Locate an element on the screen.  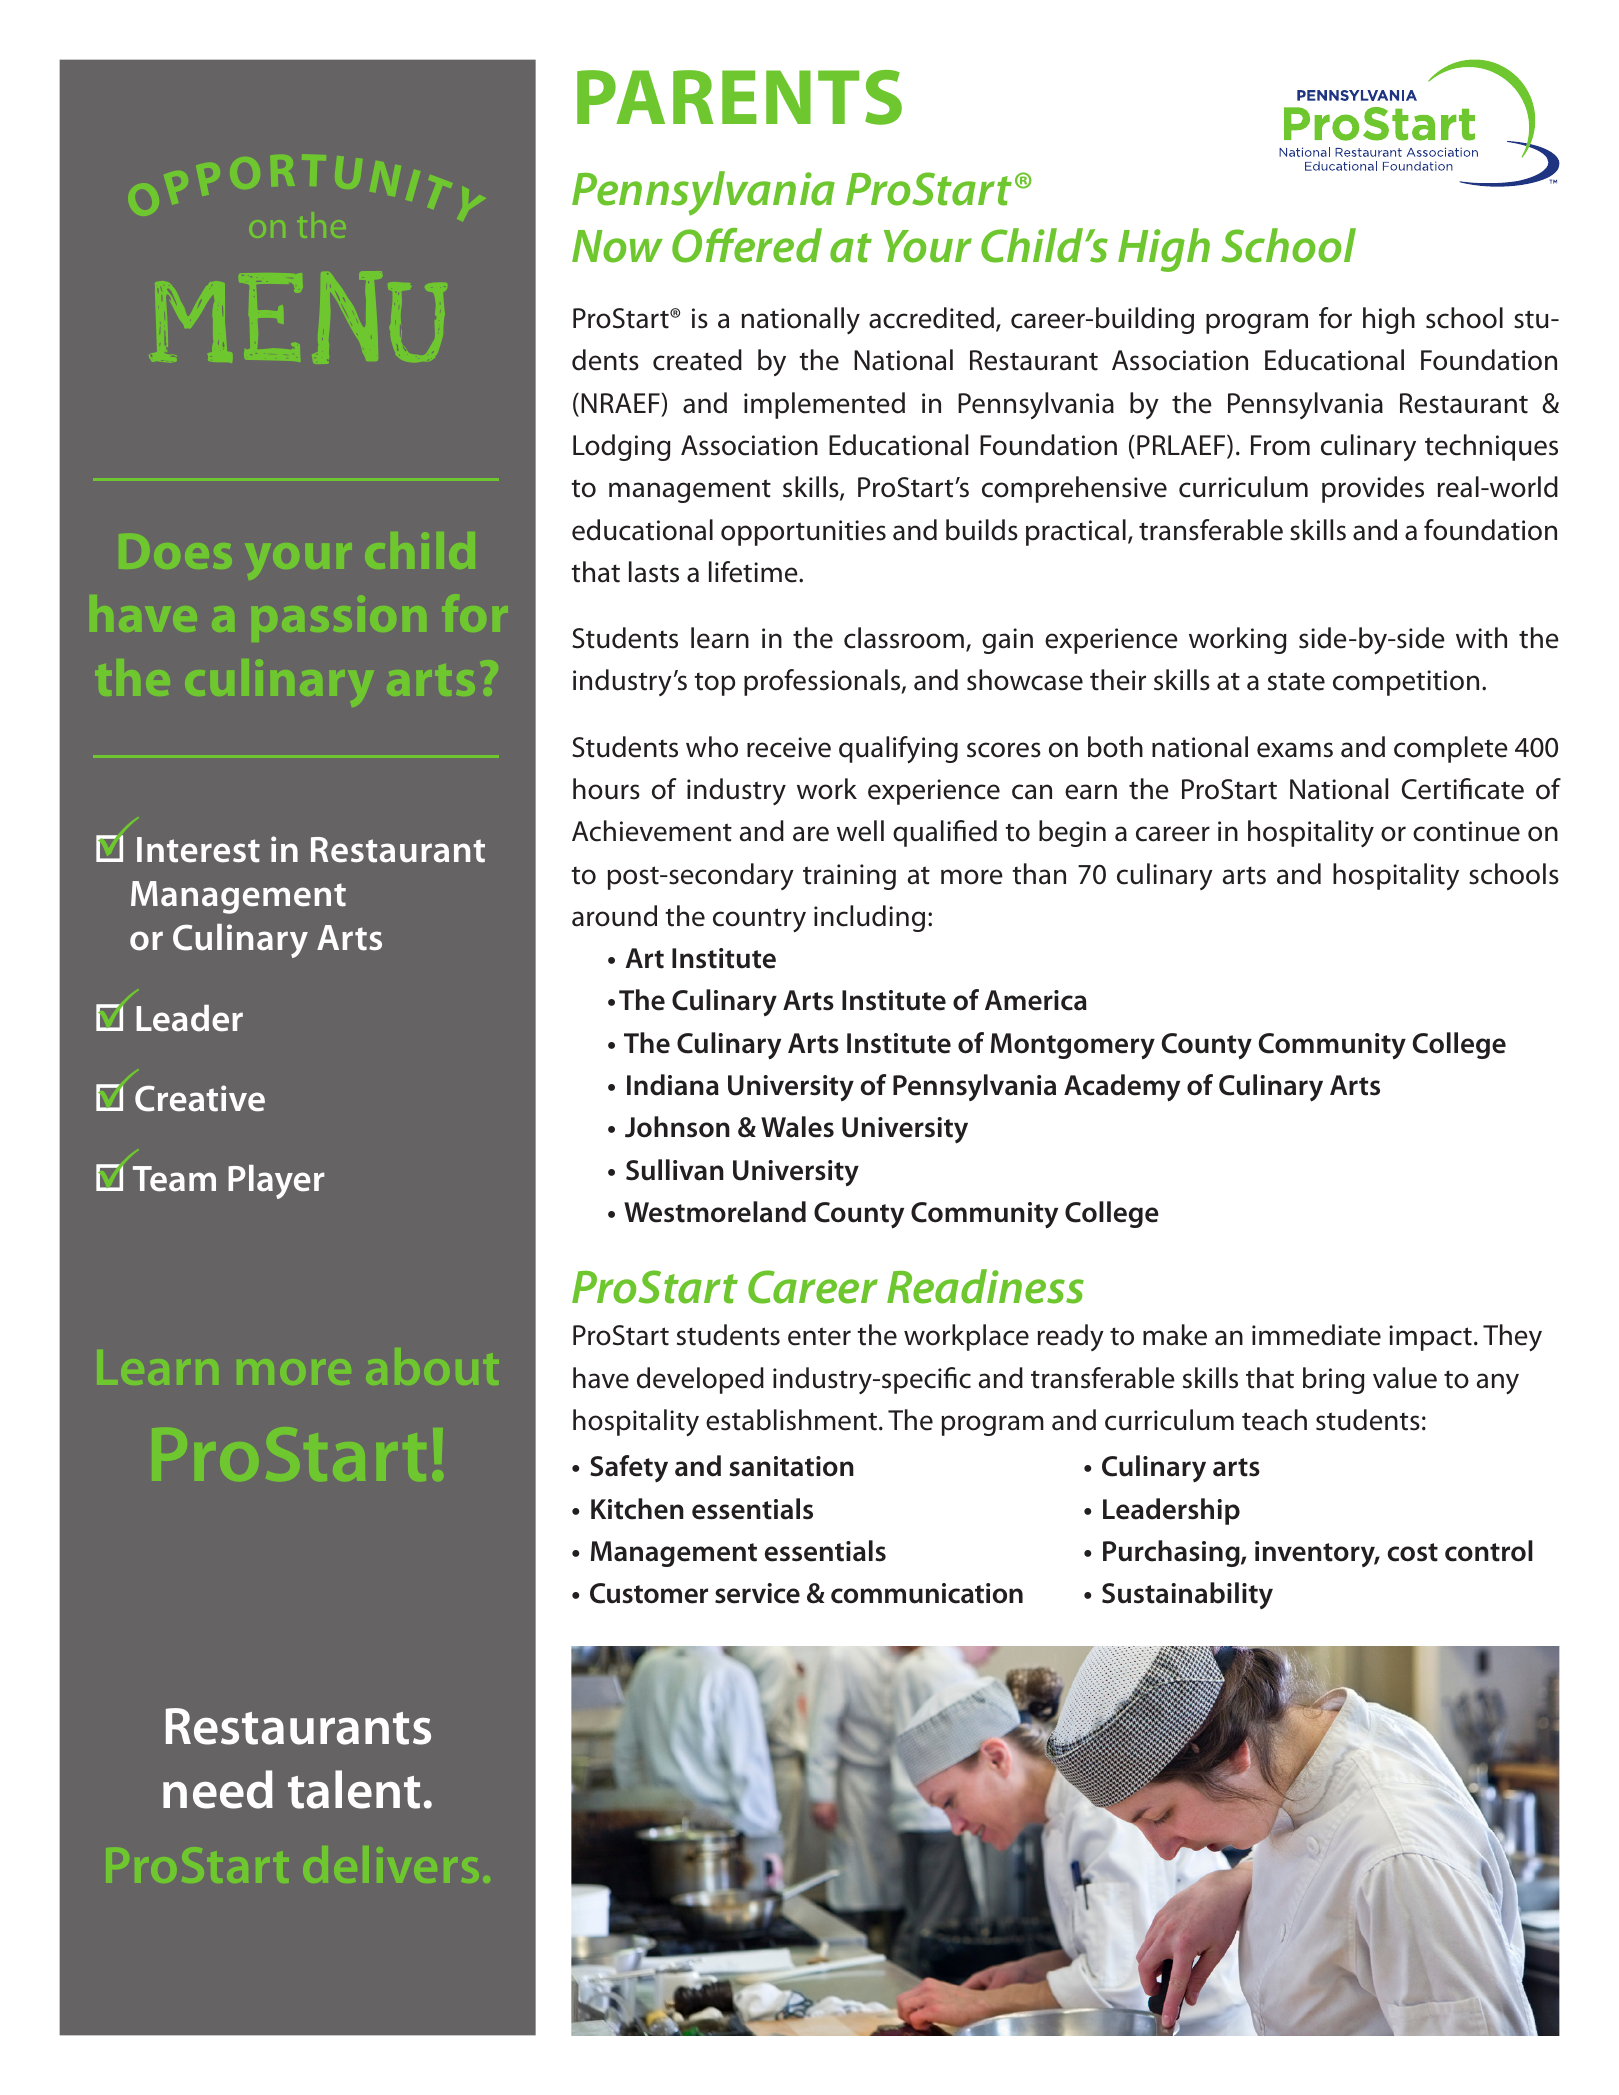
competition is located at coordinates (1406, 683).
